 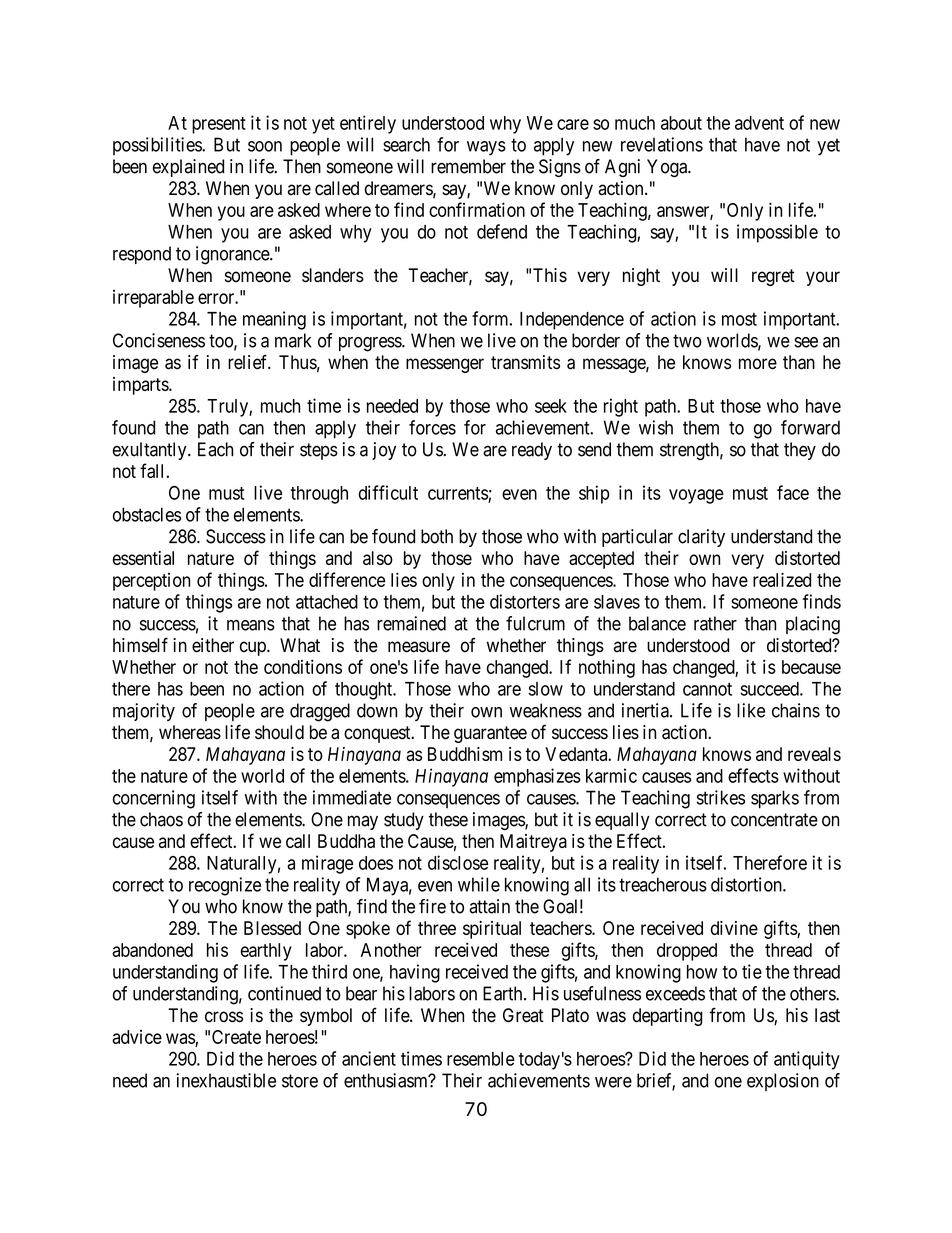 What do you see at coordinates (465, 754) in the screenshot?
I see `Buddhism` at bounding box center [465, 754].
